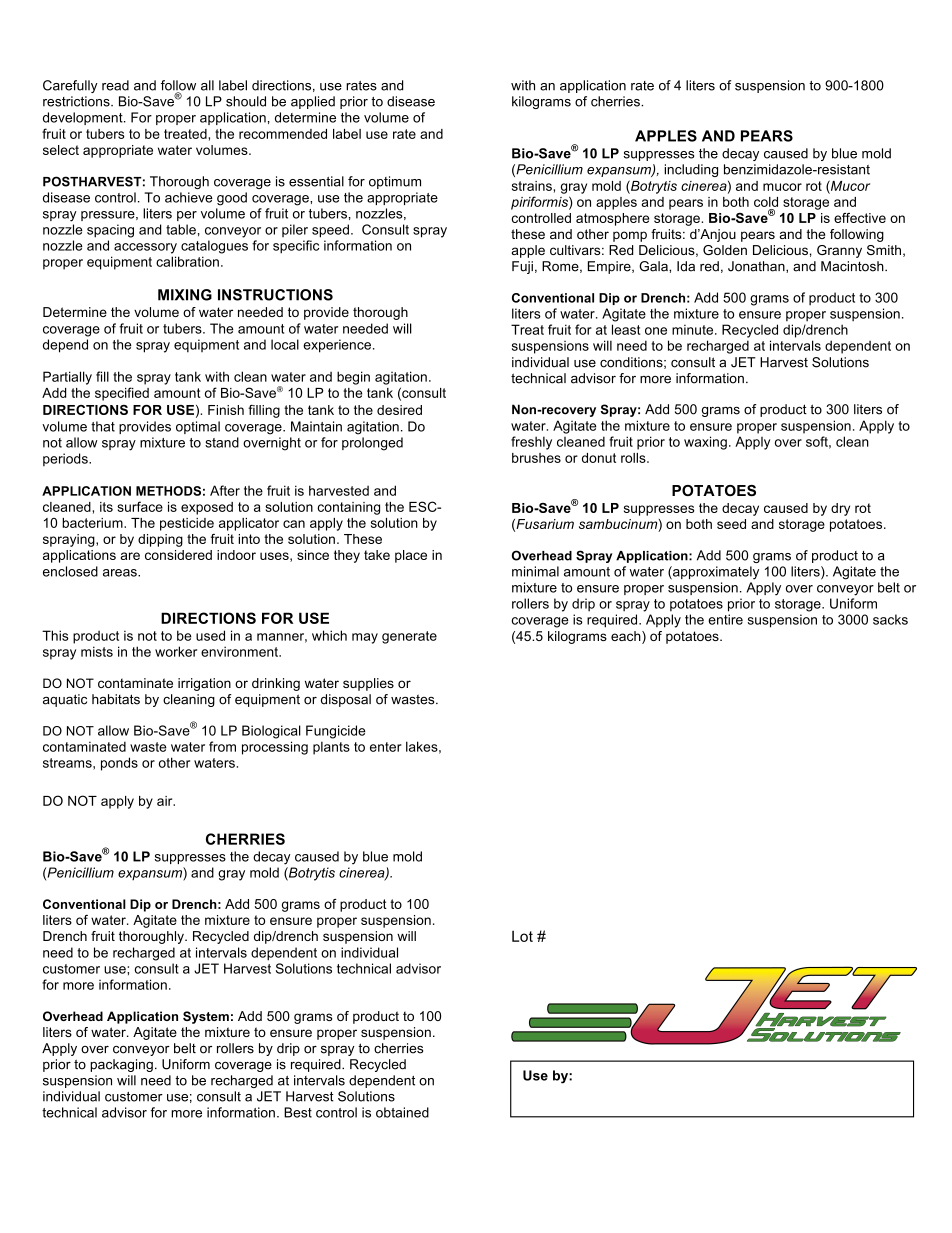  I want to click on strains, so click(533, 186).
